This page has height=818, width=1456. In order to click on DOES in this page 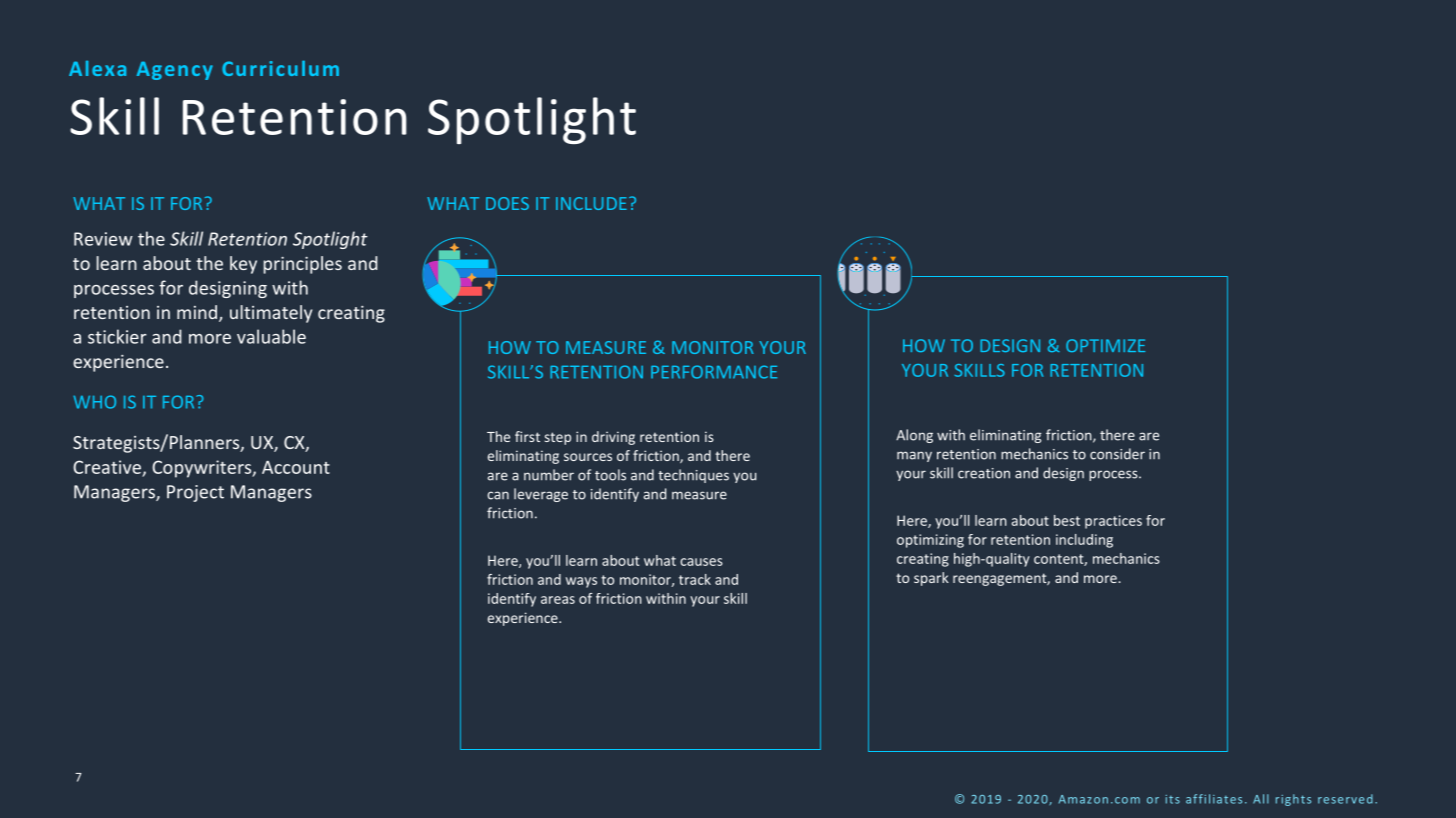, I will do `click(507, 203)`.
